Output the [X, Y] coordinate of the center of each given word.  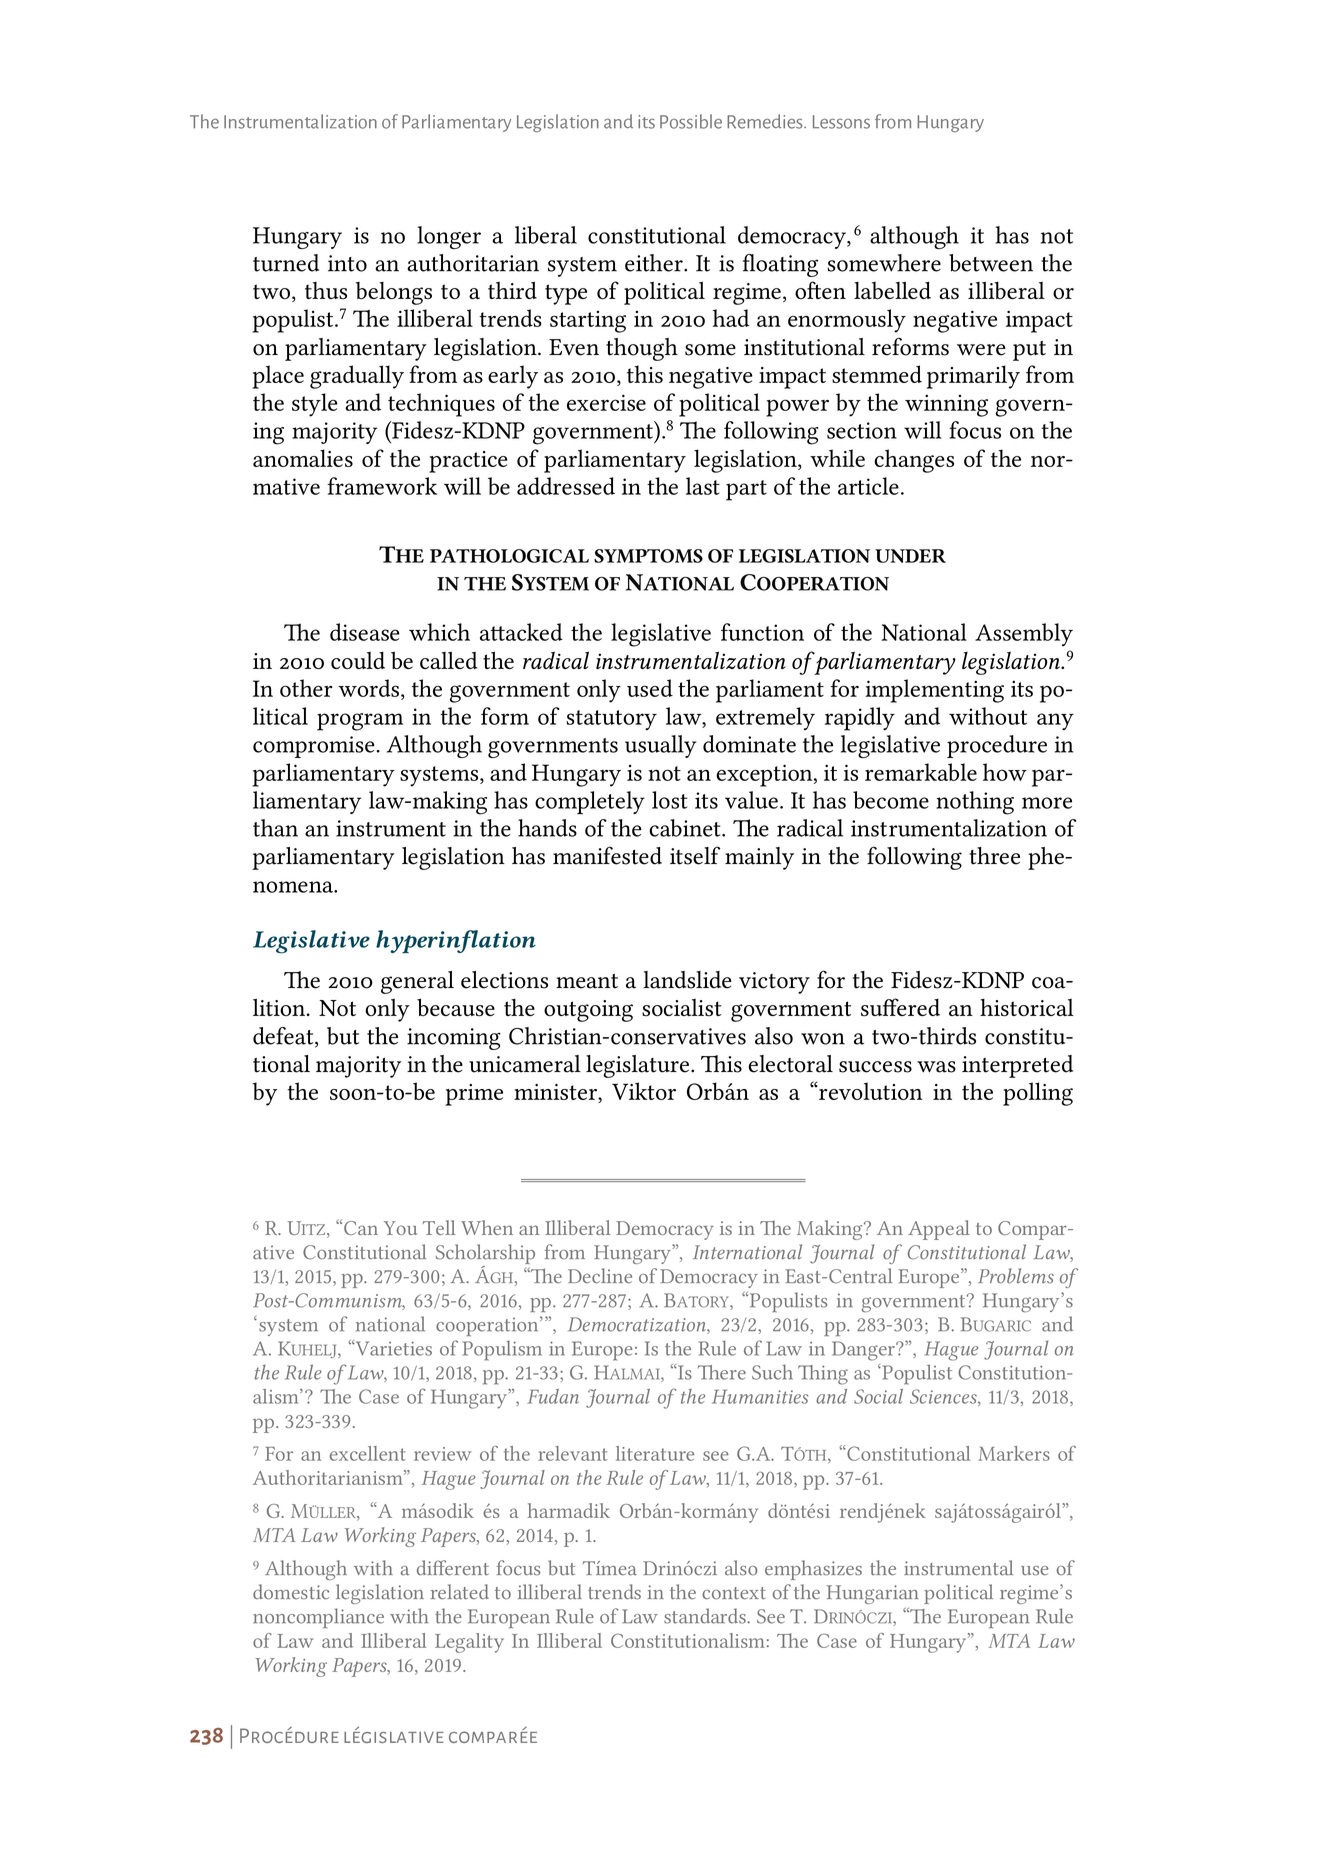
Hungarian [873, 1594]
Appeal [939, 1230]
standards [706, 1616]
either [655, 263]
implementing [934, 691]
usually [660, 746]
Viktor [644, 1091]
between [991, 263]
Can [361, 1228]
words [368, 688]
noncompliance [318, 1618]
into [347, 263]
